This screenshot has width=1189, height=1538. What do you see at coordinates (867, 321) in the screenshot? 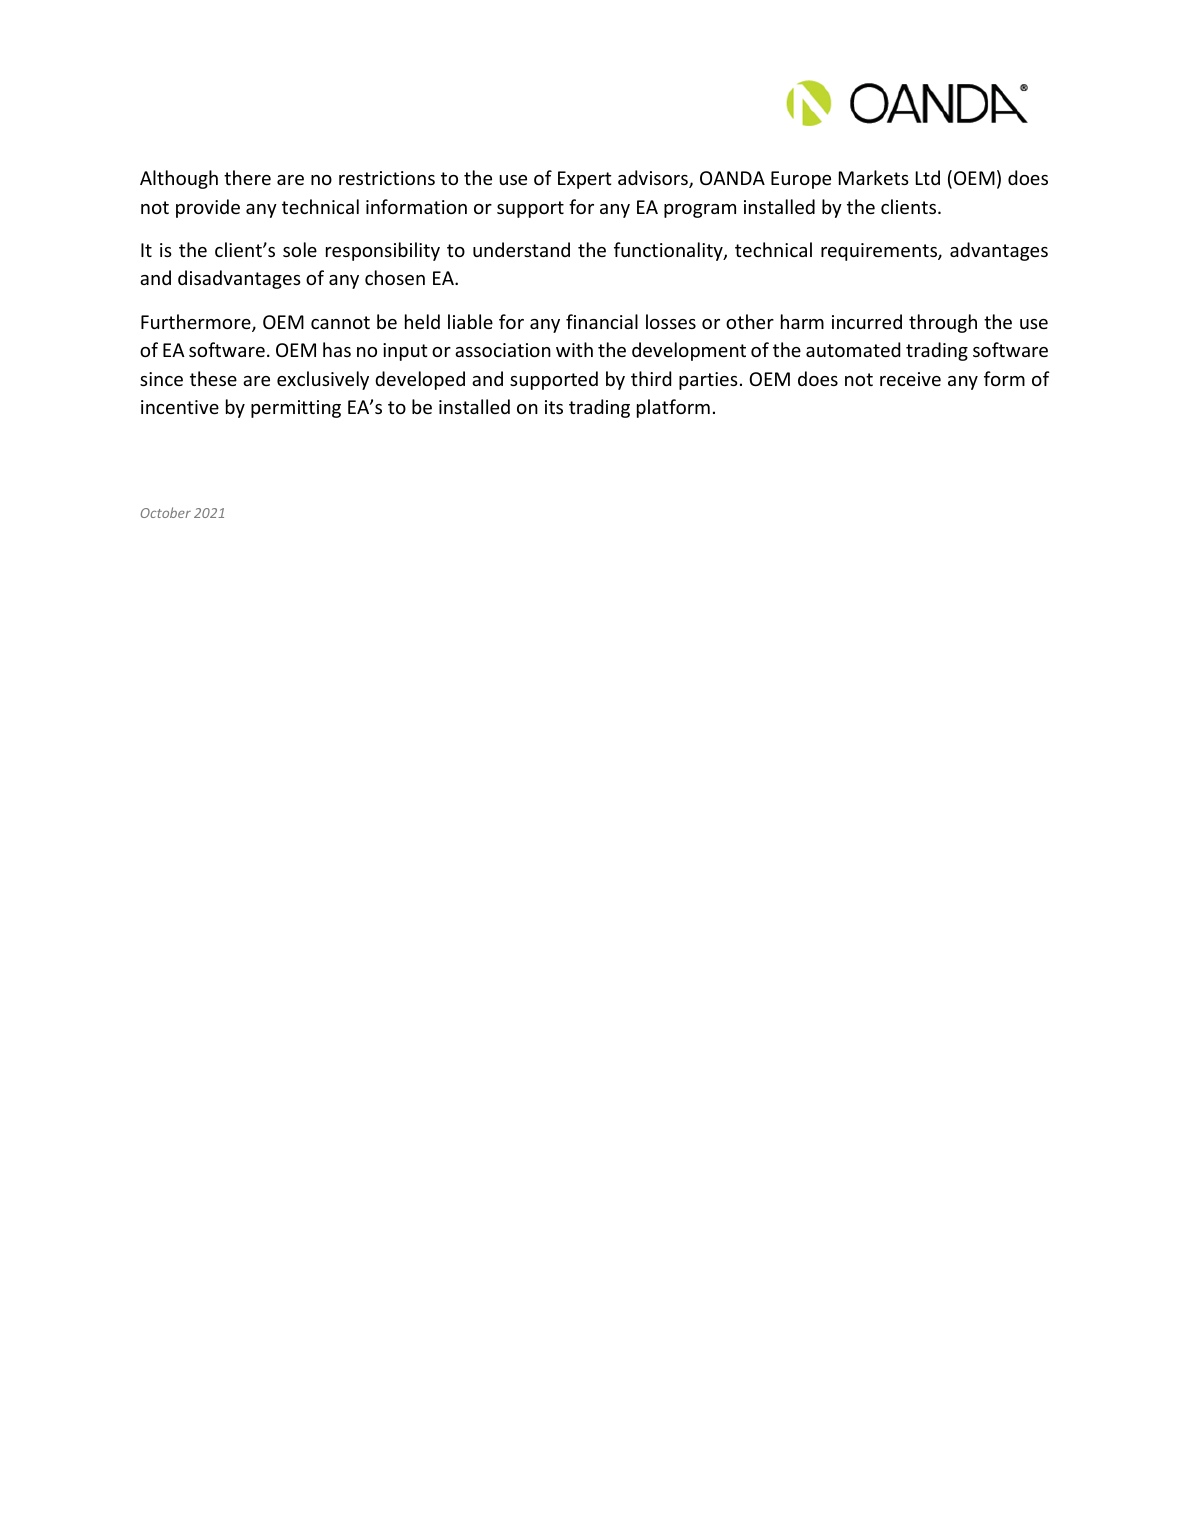
I see `incurred` at bounding box center [867, 321].
